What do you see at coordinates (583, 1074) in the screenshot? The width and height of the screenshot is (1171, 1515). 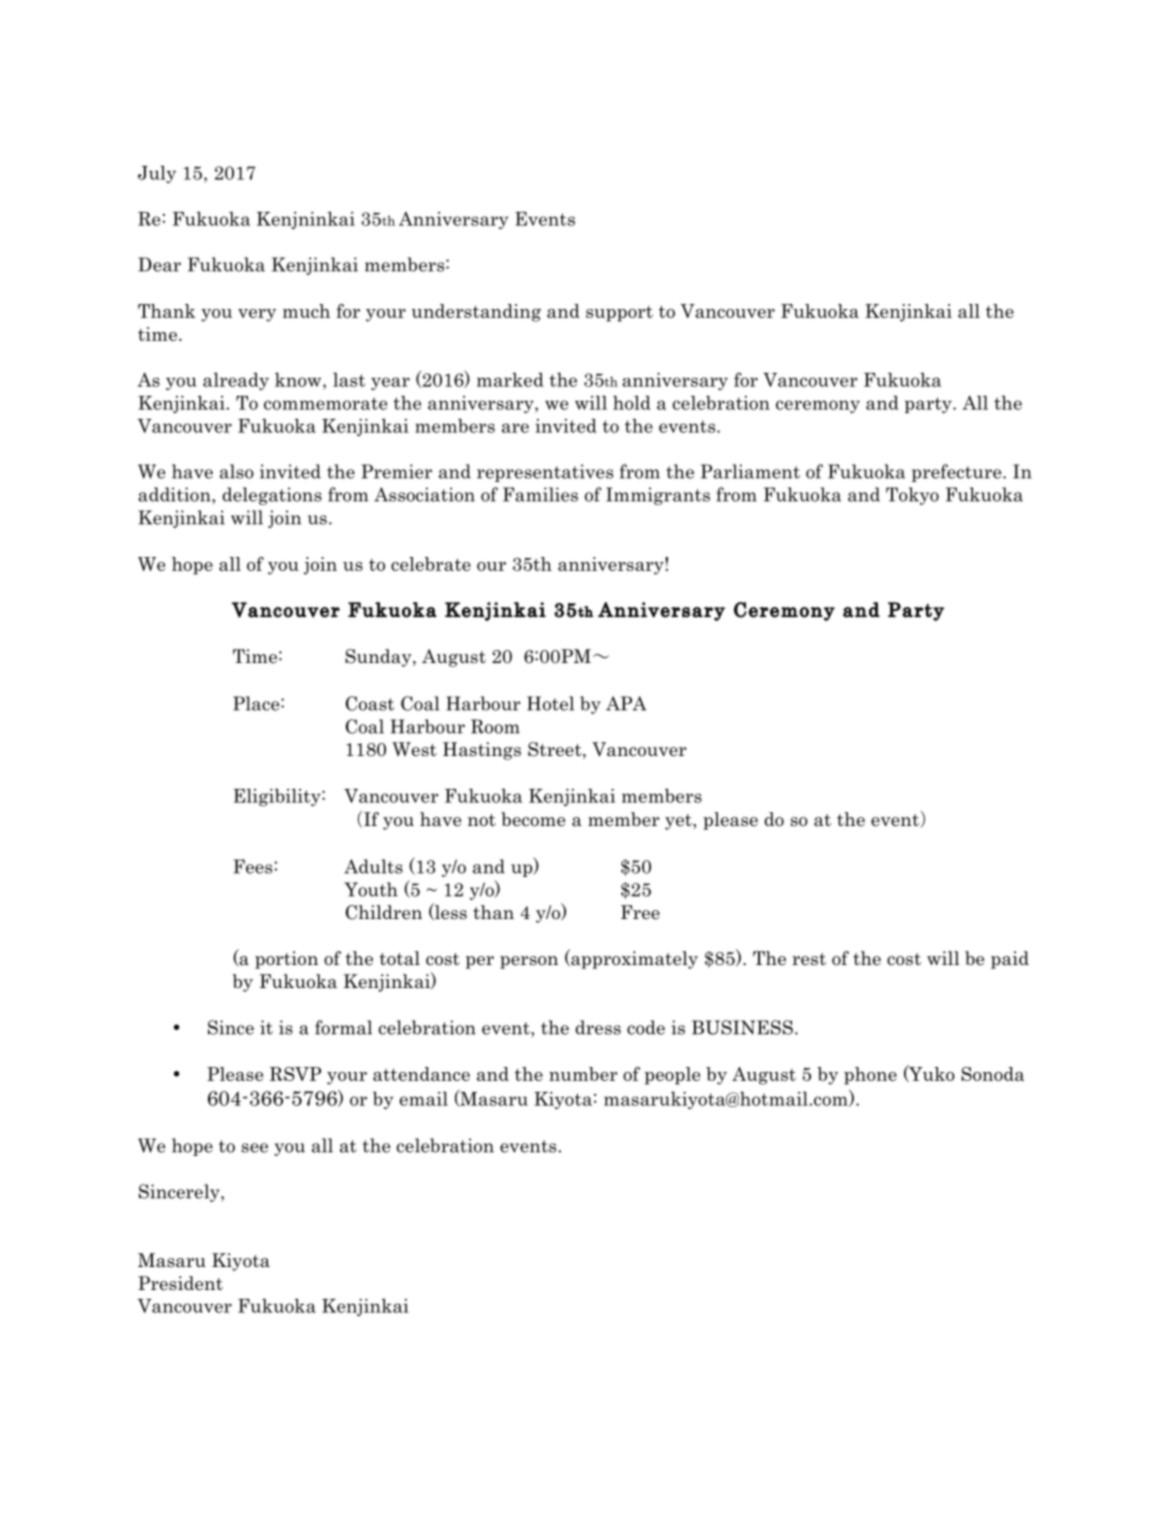 I see `number` at bounding box center [583, 1074].
